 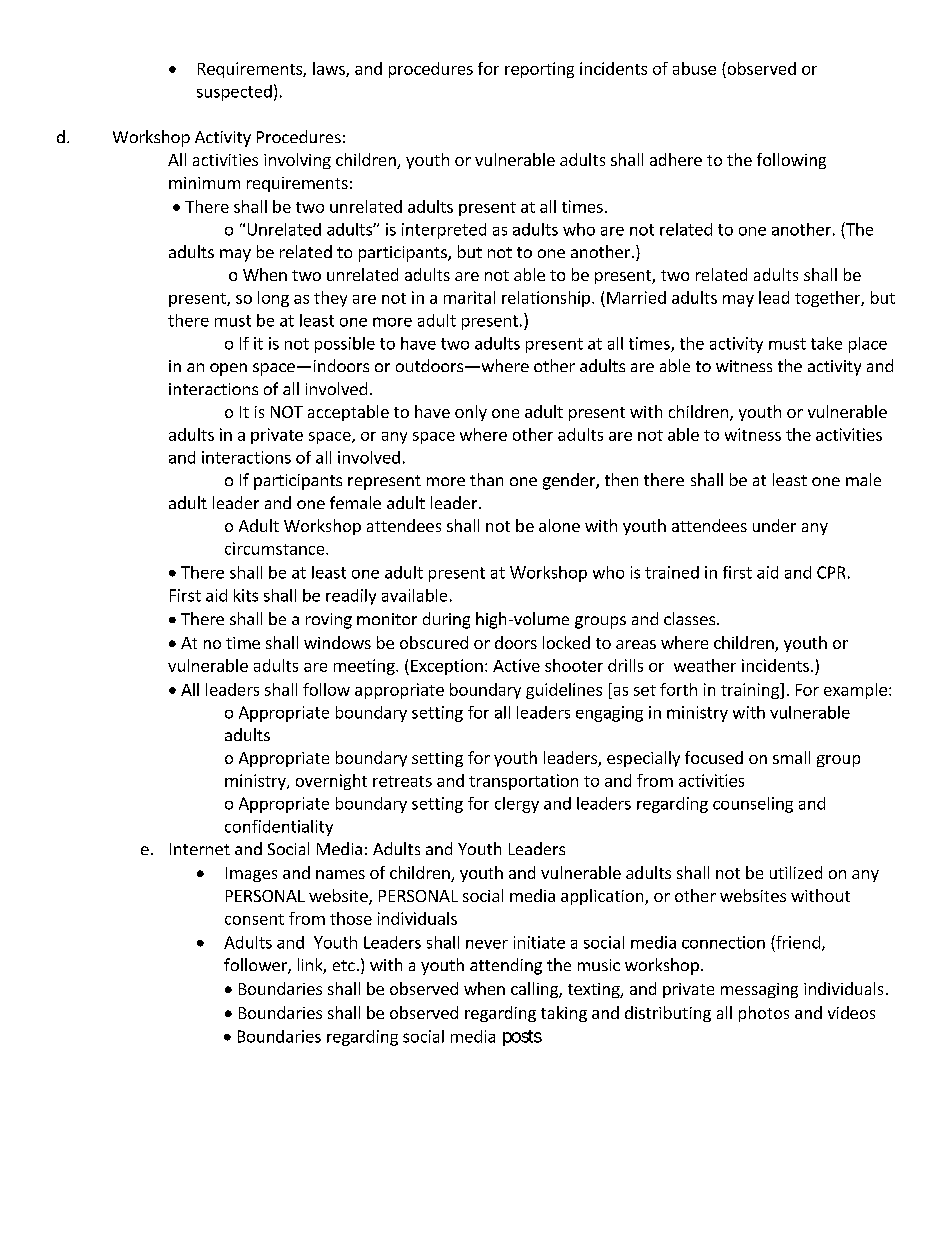 I want to click on suspected, so click(x=234, y=93).
